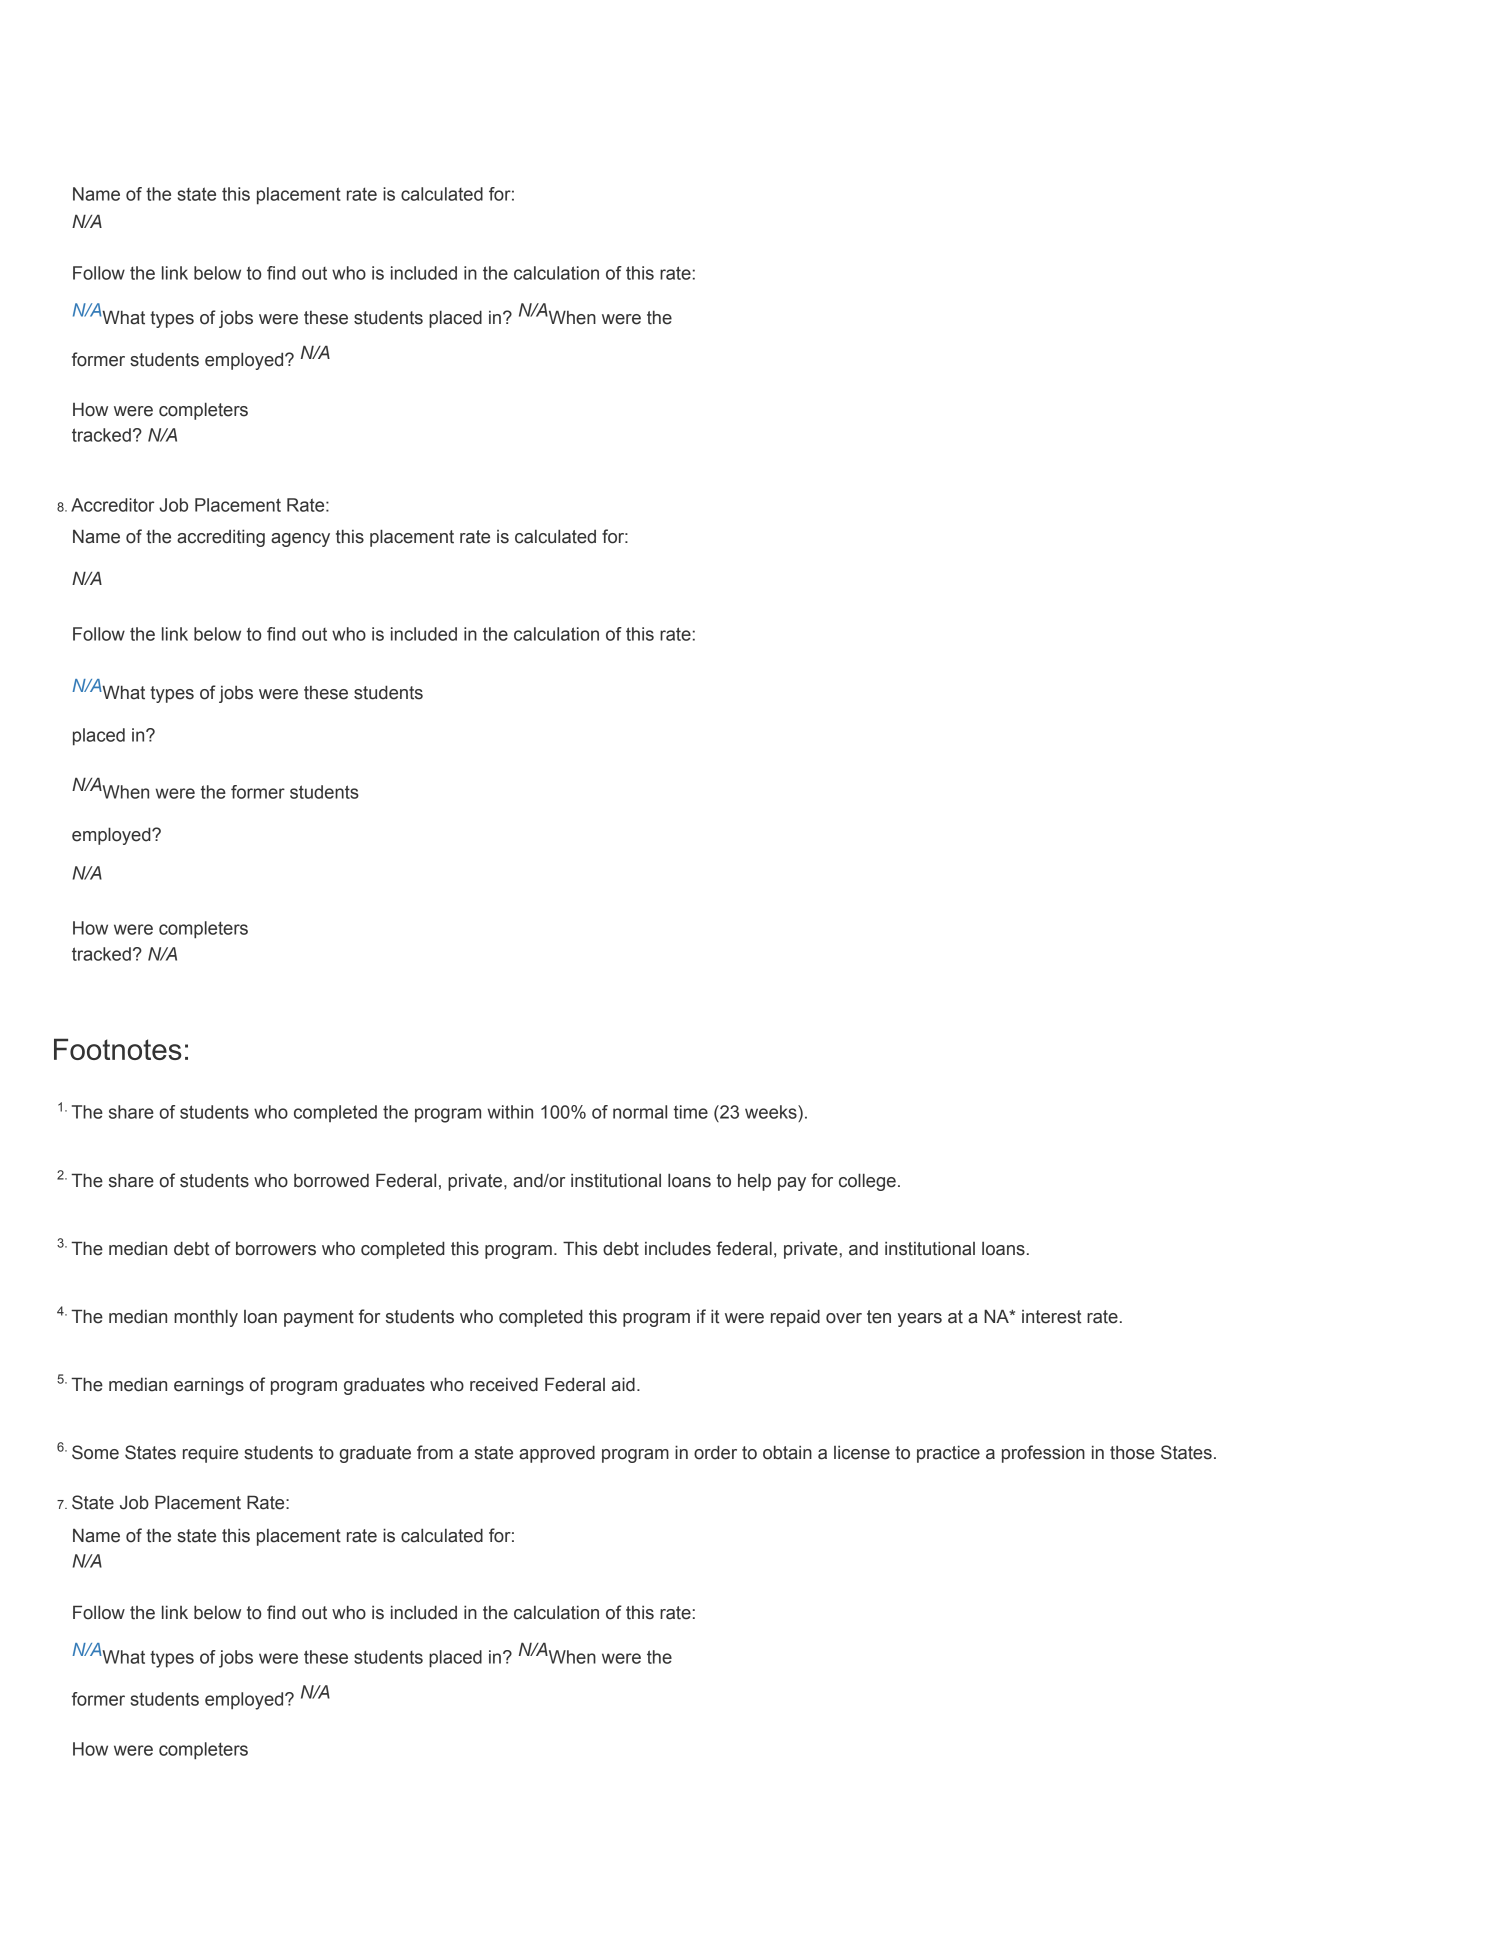 The height and width of the screenshot is (1943, 1502). Describe the element at coordinates (210, 1454) in the screenshot. I see `require` at that location.
